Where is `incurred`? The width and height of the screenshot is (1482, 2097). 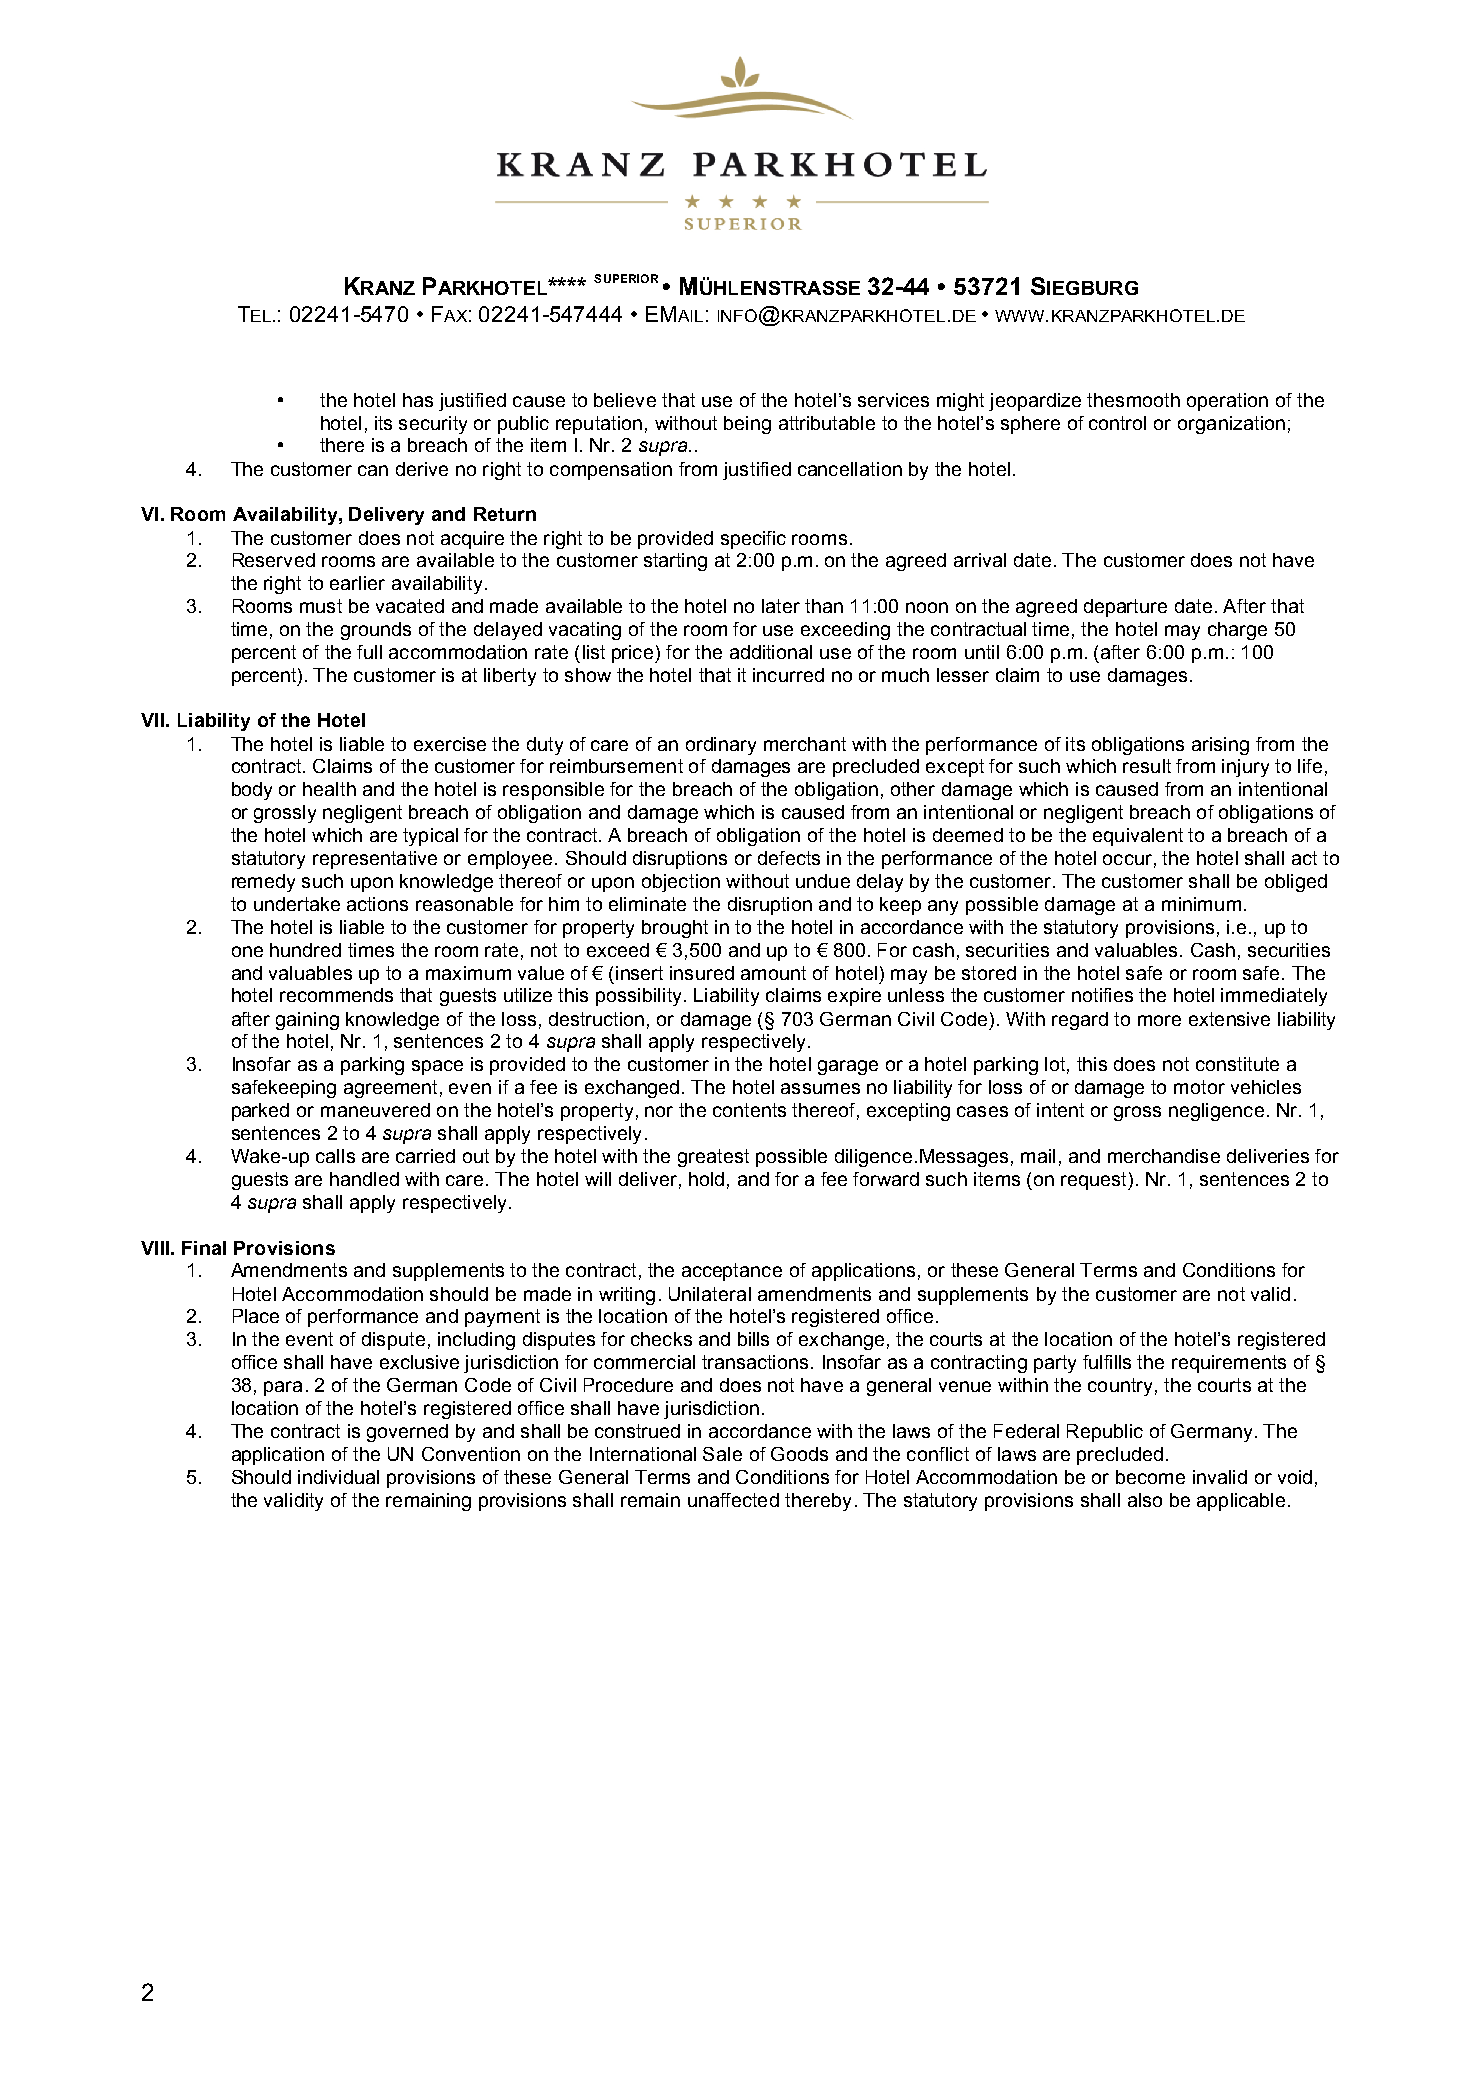
incurred is located at coordinates (788, 675).
